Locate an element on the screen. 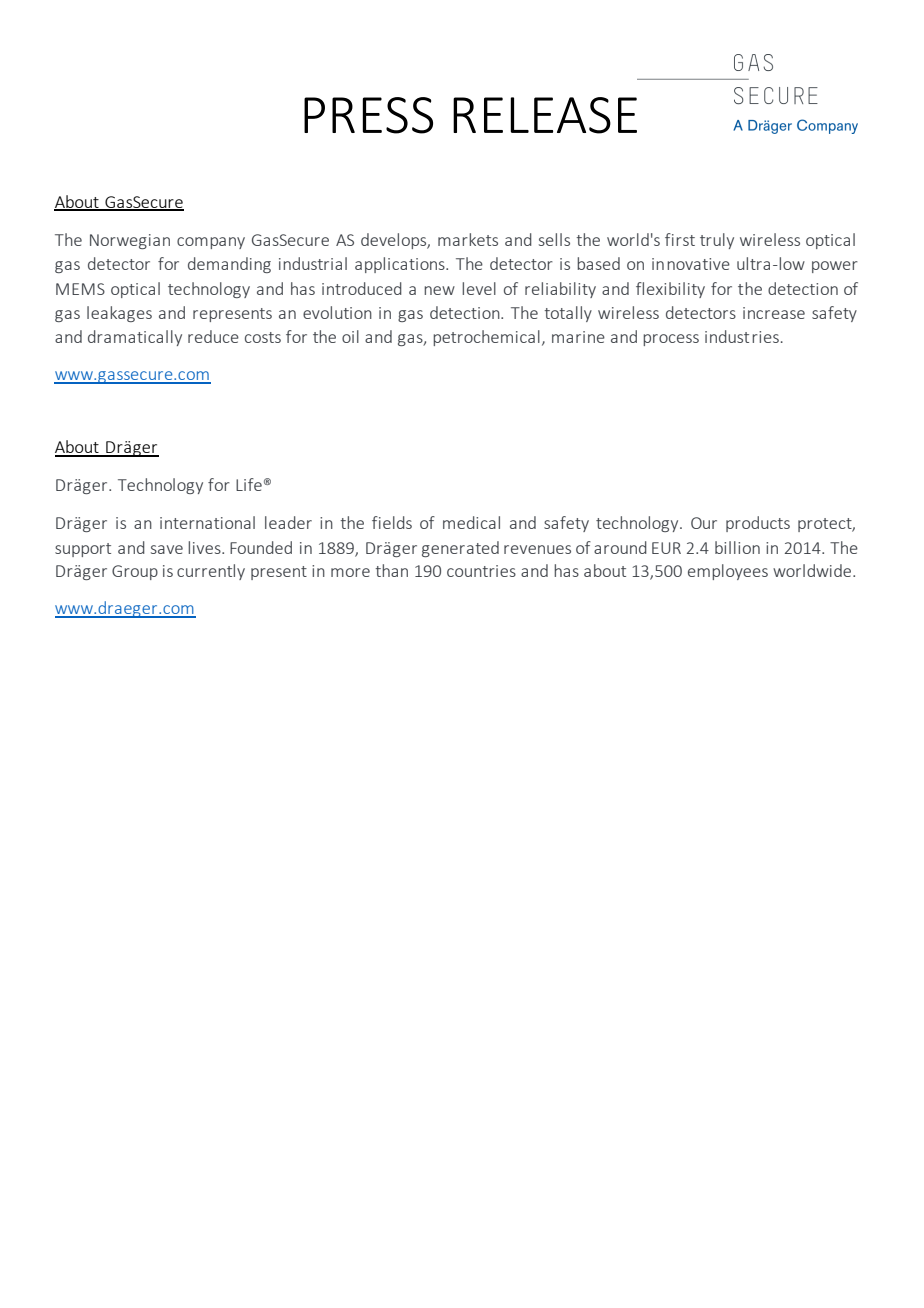 This screenshot has width=924, height=1308. save is located at coordinates (167, 549).
